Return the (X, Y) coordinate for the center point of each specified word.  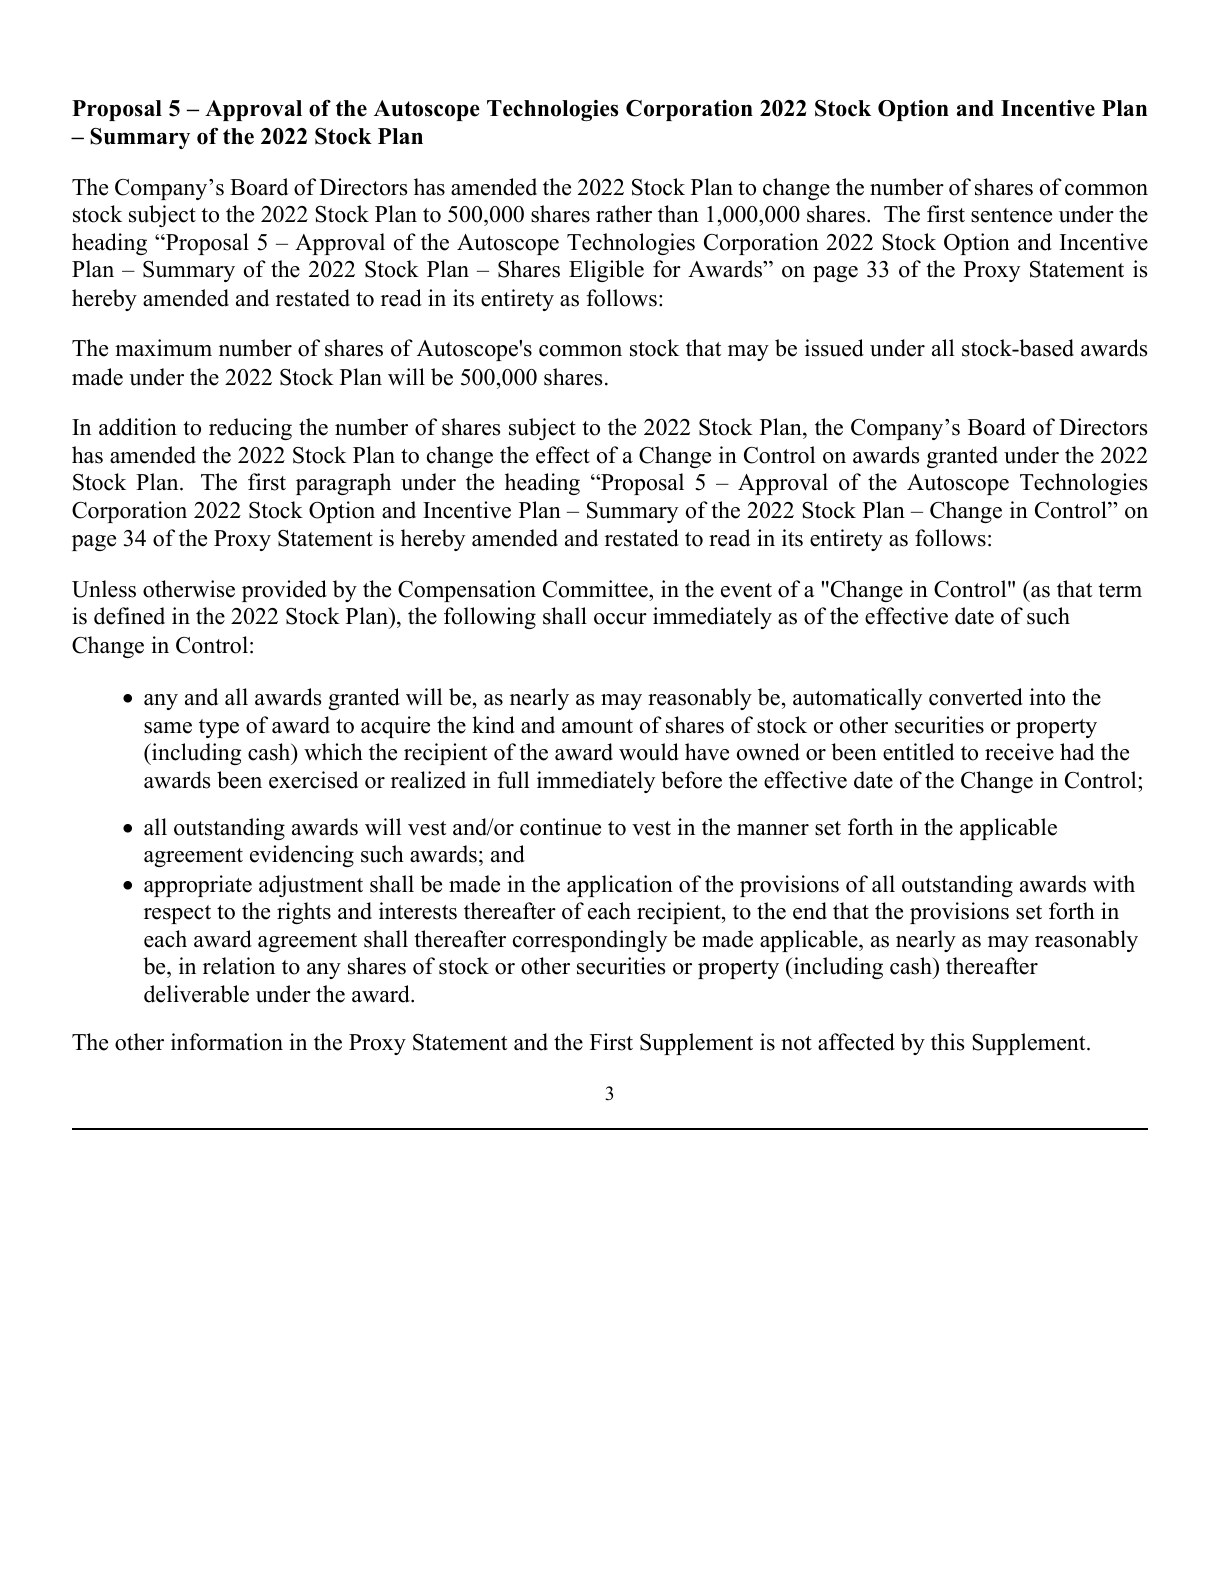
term (1120, 590)
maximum (163, 348)
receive (1019, 752)
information (227, 1042)
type (219, 728)
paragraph (343, 484)
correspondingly (590, 941)
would (649, 752)
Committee (596, 589)
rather (624, 214)
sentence (1011, 215)
